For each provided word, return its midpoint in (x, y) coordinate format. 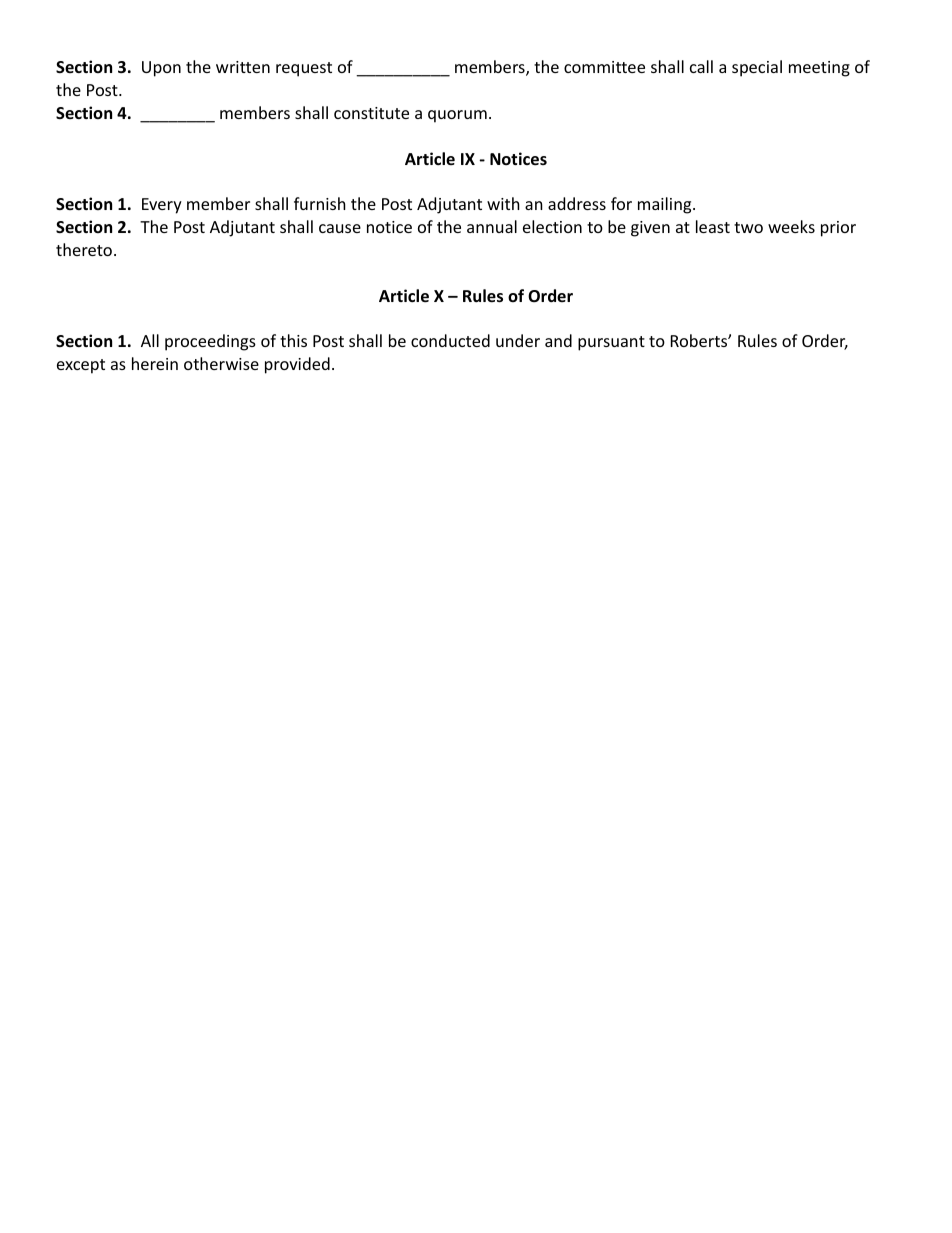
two (748, 227)
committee (604, 67)
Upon (161, 69)
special (757, 68)
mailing (666, 205)
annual (492, 226)
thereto (84, 249)
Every (162, 206)
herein (155, 363)
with (503, 203)
